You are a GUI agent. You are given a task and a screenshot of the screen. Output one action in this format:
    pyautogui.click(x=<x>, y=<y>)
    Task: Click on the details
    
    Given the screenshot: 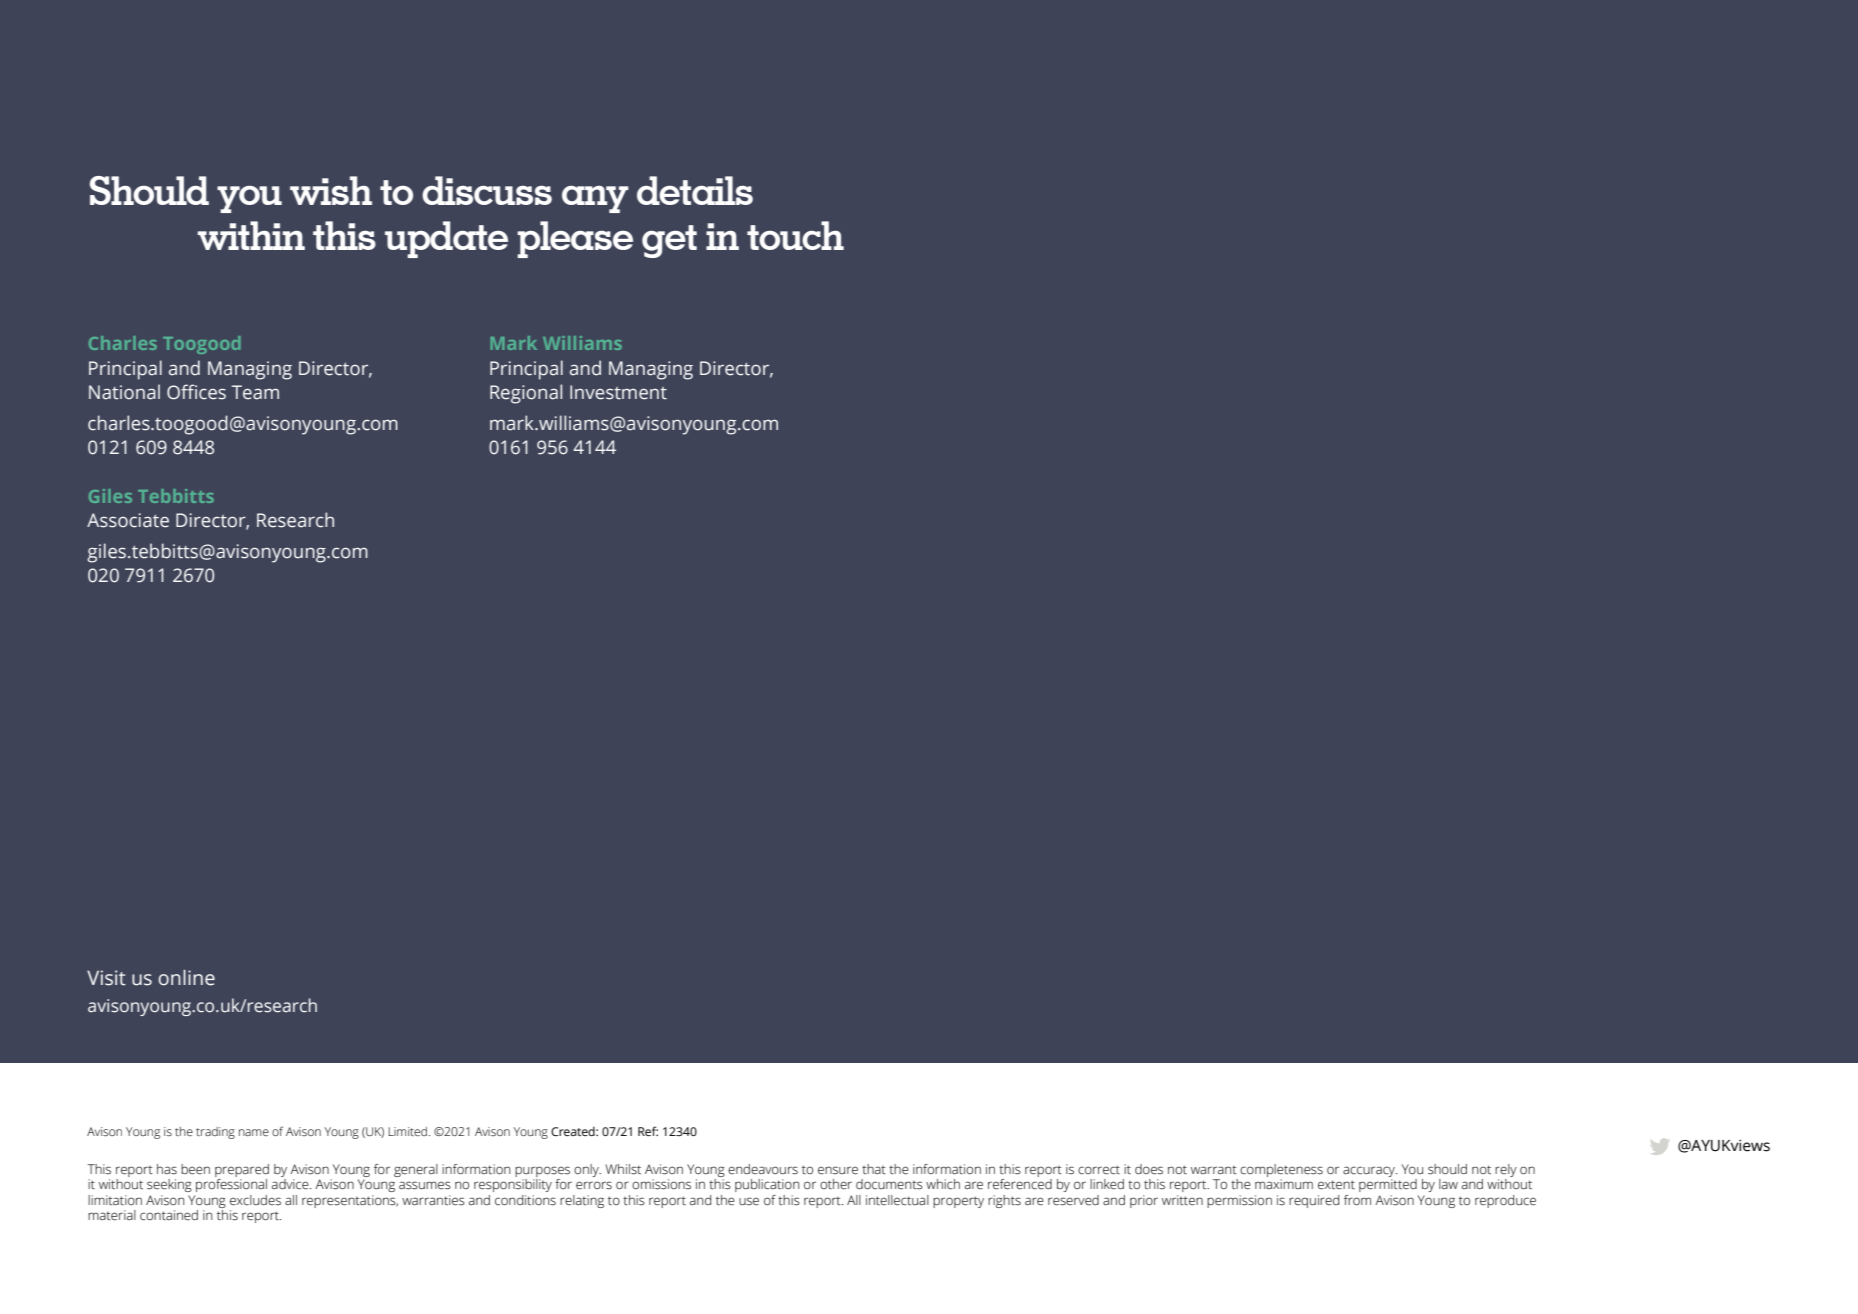 What is the action you would take?
    pyautogui.click(x=695, y=190)
